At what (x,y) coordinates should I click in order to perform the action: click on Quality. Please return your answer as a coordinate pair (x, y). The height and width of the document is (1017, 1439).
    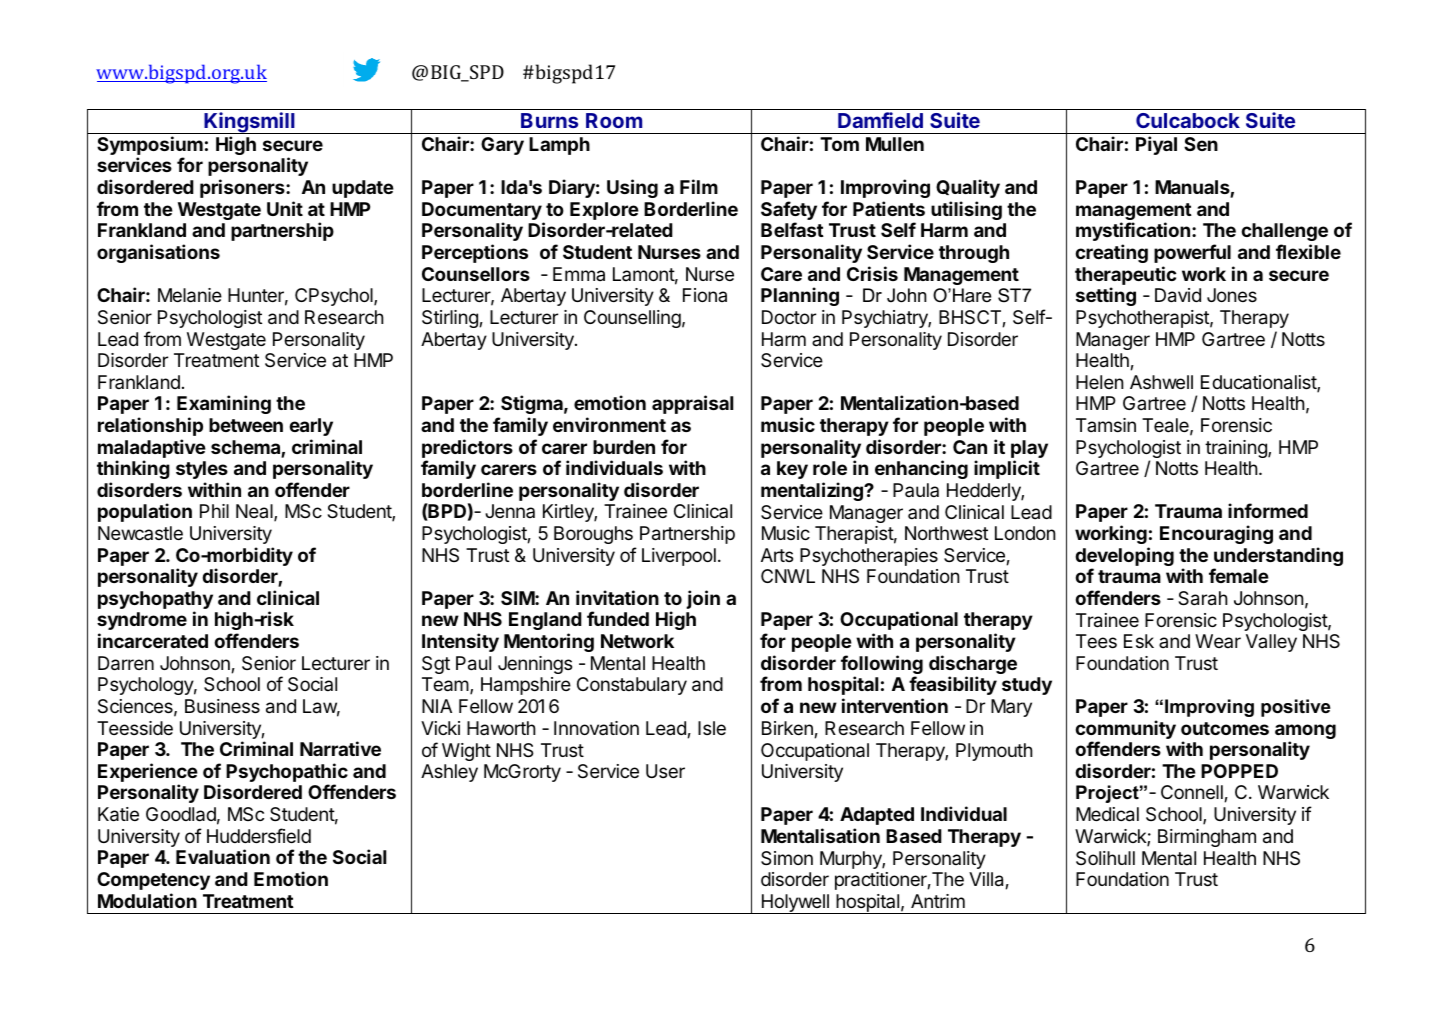
    Looking at the image, I should click on (968, 188).
